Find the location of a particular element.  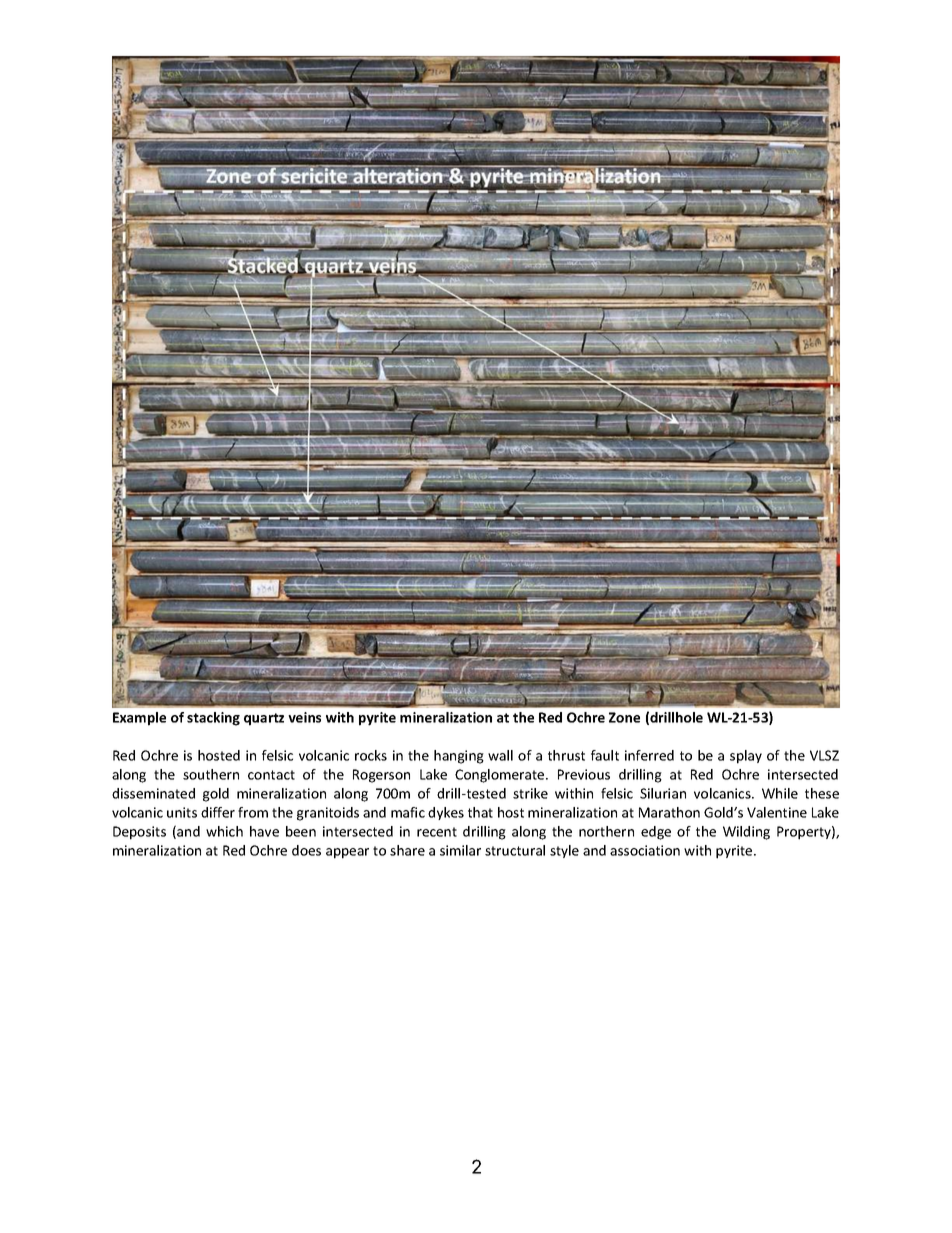

strike is located at coordinates (530, 793).
